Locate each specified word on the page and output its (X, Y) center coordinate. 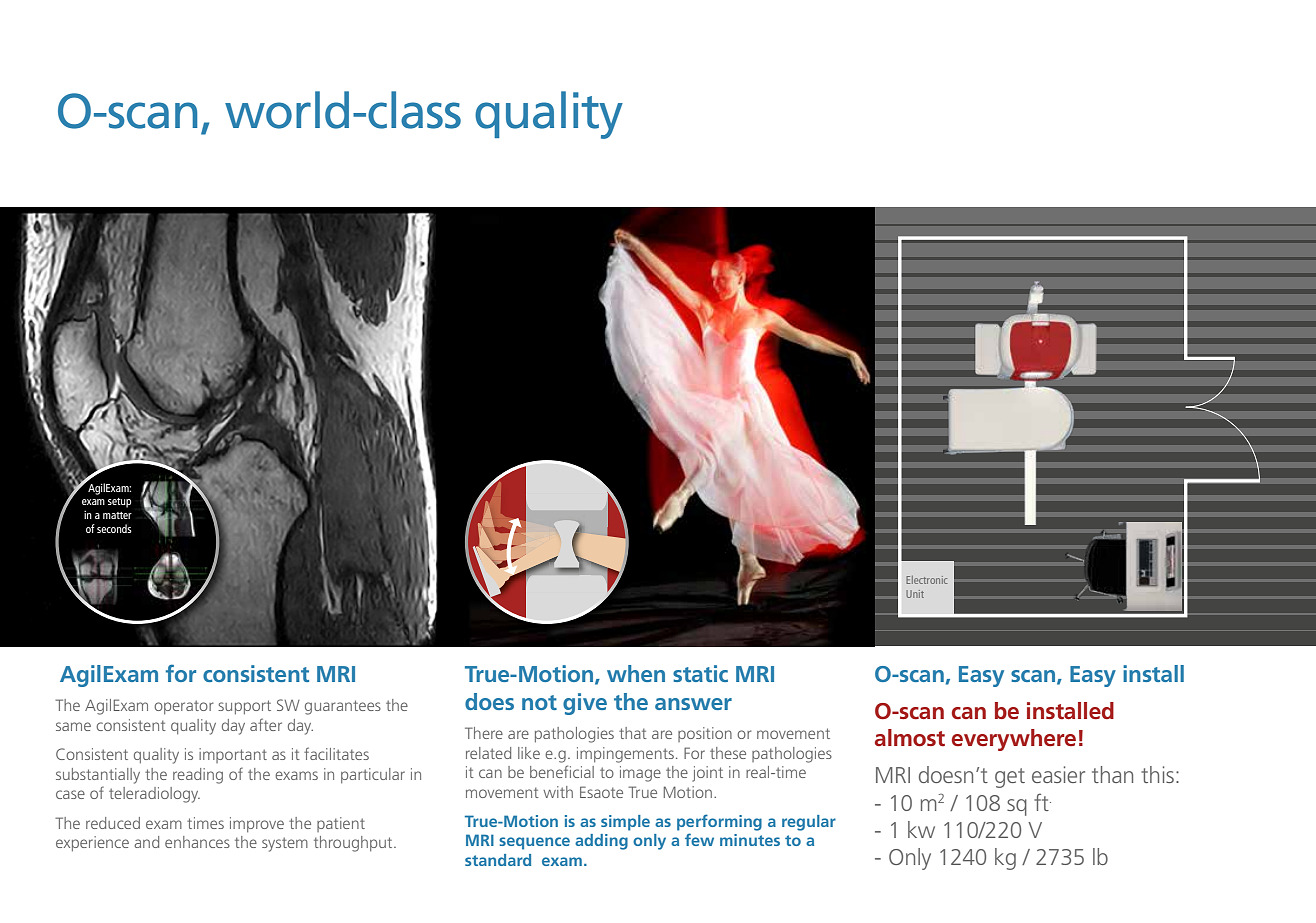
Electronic (927, 580)
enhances (197, 842)
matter (117, 515)
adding (601, 842)
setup (119, 503)
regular (809, 823)
